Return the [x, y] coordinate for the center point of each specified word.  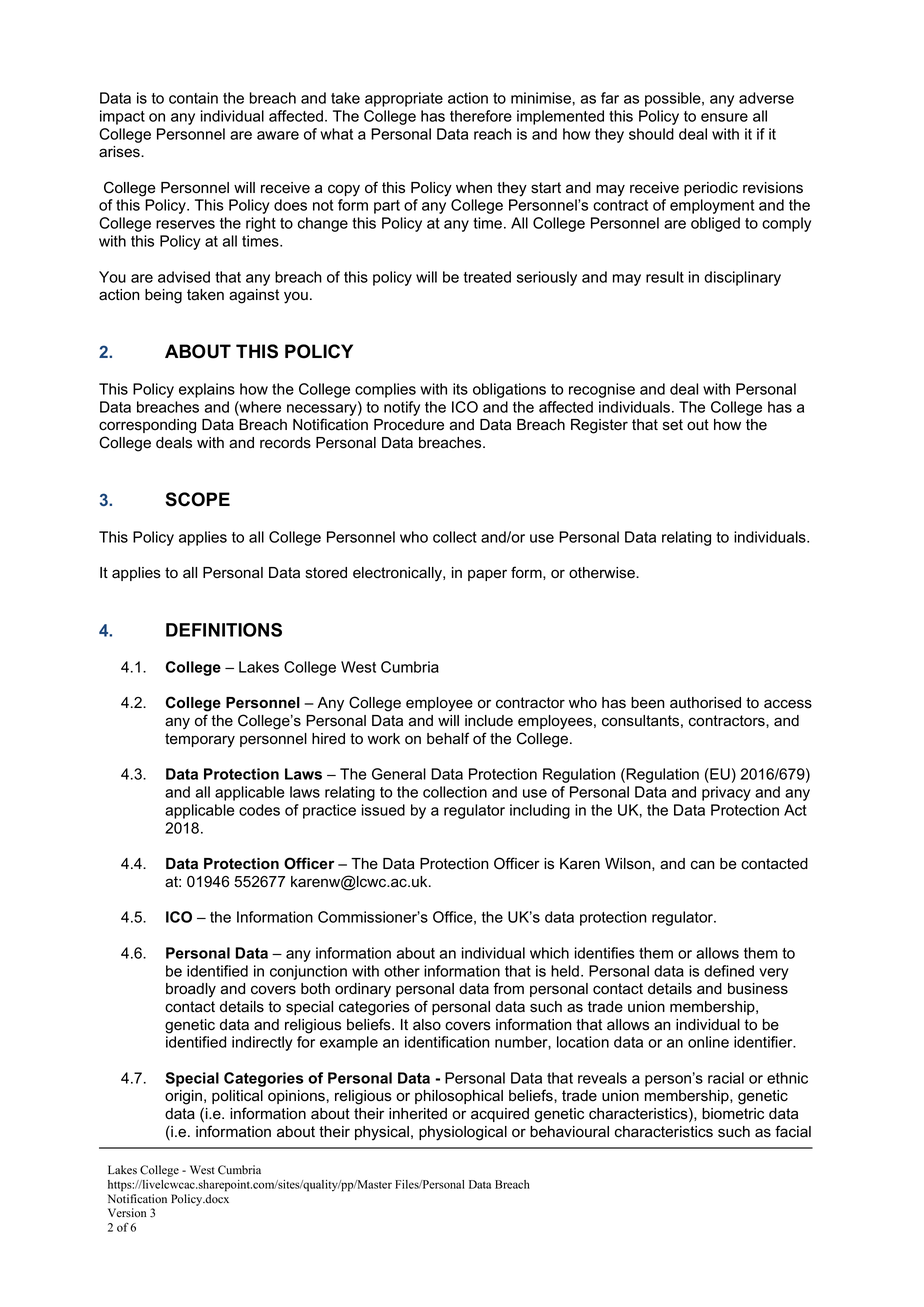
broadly [191, 990]
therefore [481, 116]
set [673, 425]
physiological [463, 1133]
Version [127, 1213]
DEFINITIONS [224, 630]
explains [207, 390]
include [489, 721]
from [508, 988]
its [460, 389]
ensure [724, 117]
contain [193, 98]
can [703, 865]
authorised [705, 703]
